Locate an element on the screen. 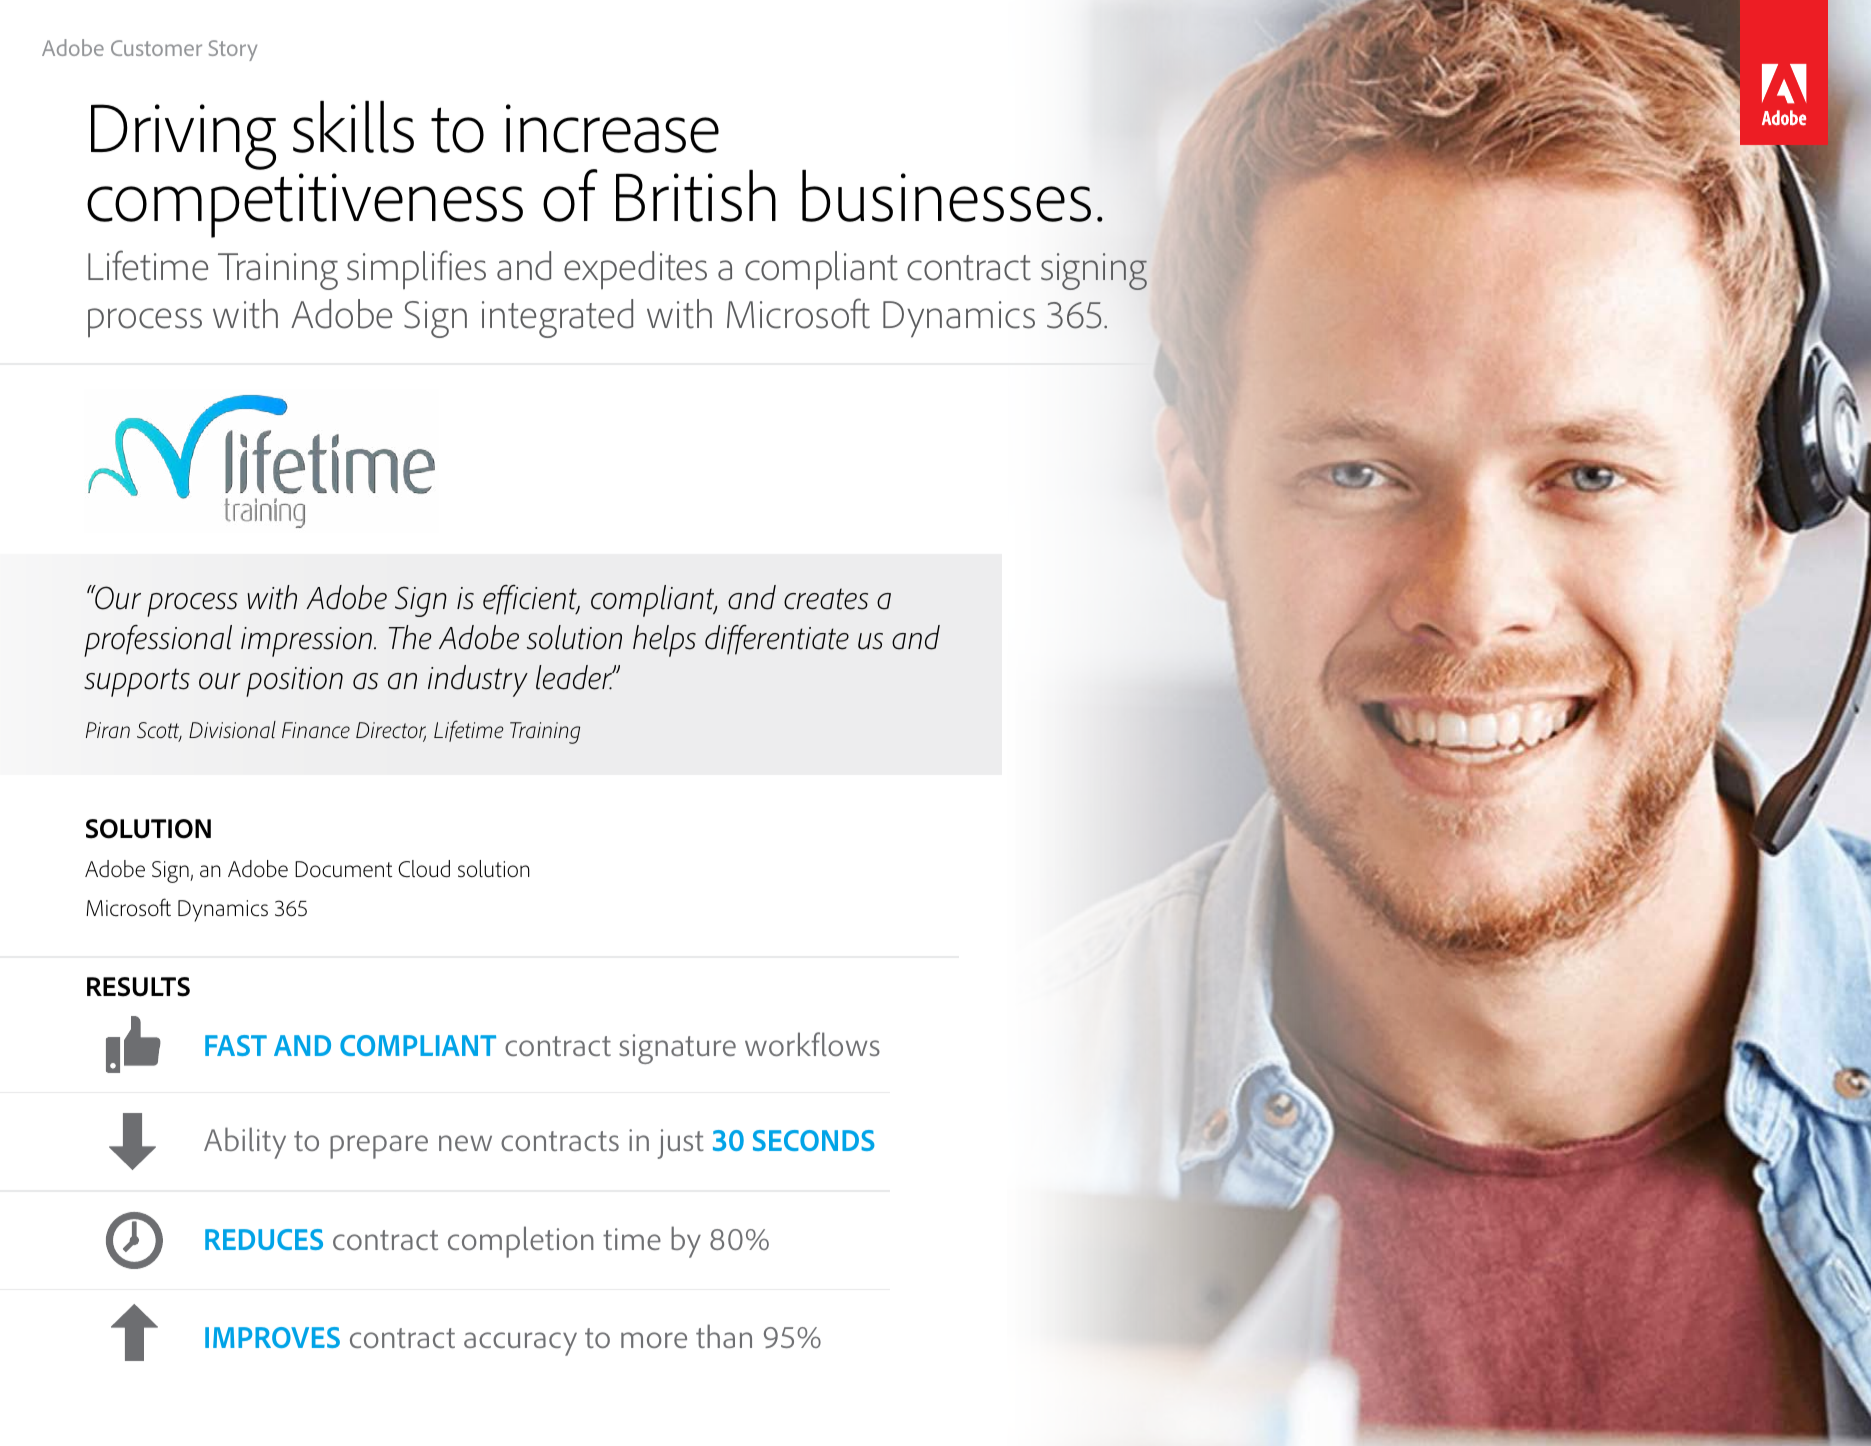  IMPROVES is located at coordinates (272, 1337).
